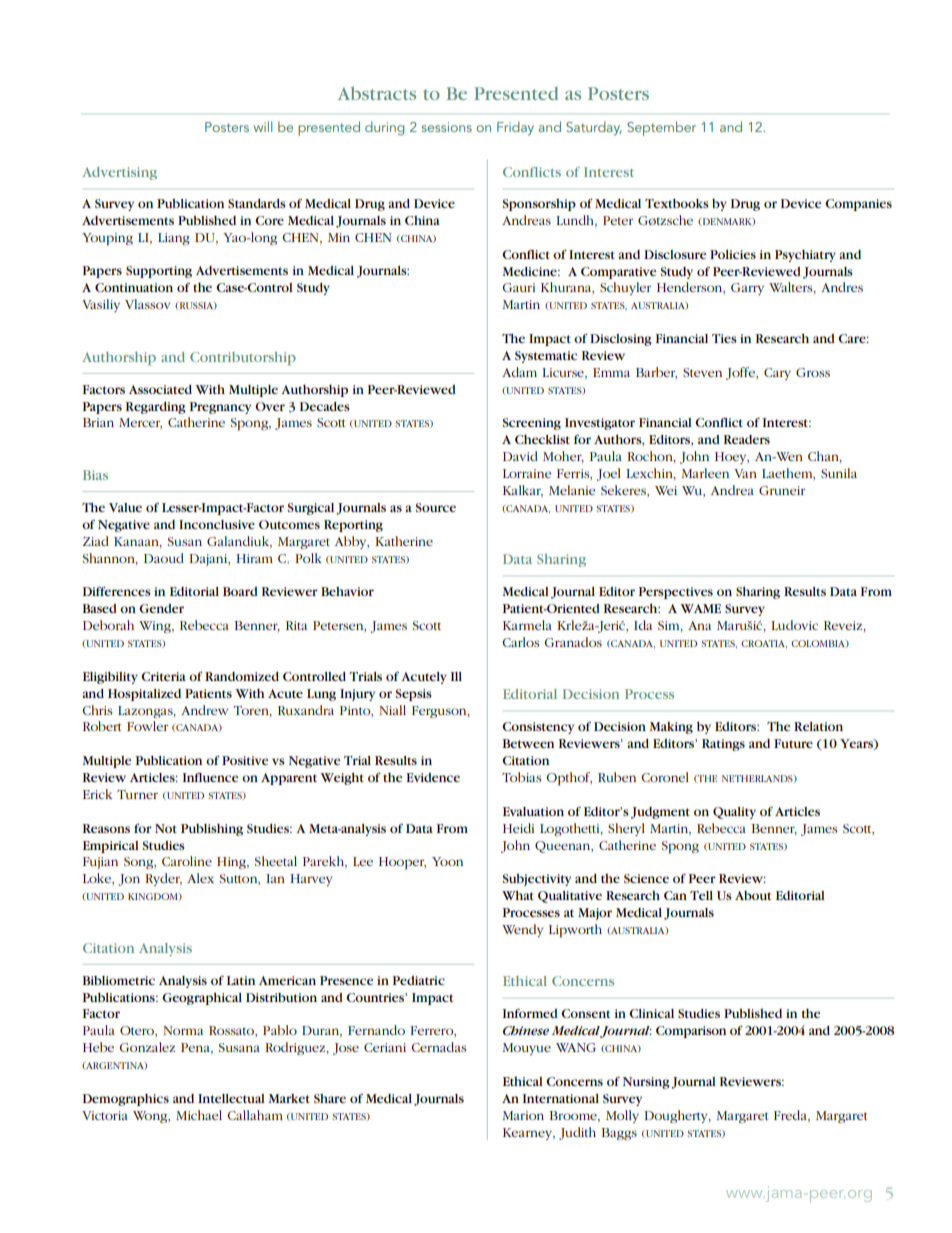 The width and height of the screenshot is (952, 1233). I want to click on Michael, so click(199, 1115).
